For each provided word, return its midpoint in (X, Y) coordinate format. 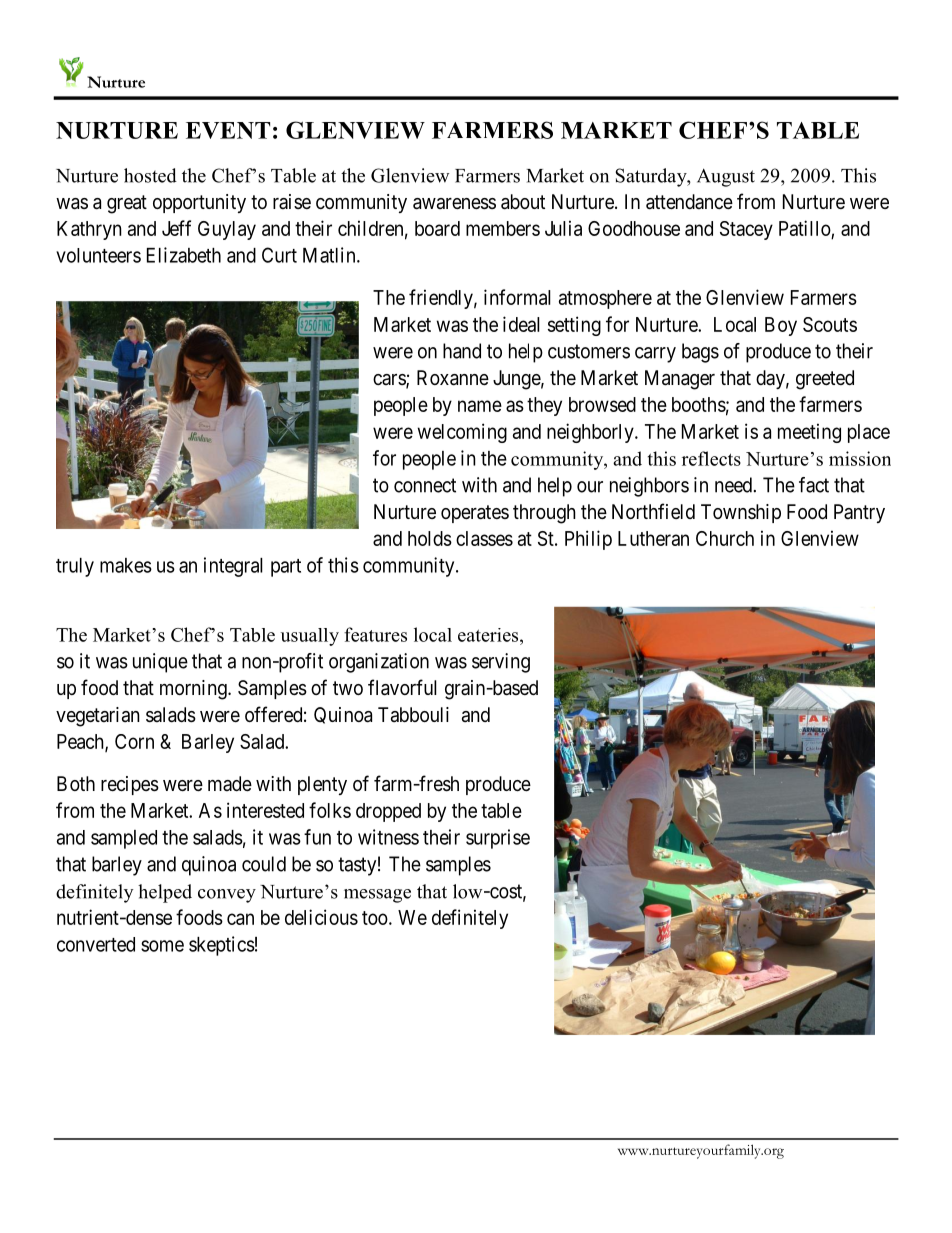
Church (725, 538)
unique (160, 663)
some (162, 946)
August (726, 177)
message (377, 896)
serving (501, 663)
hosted (150, 175)
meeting (809, 433)
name (480, 406)
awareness (454, 204)
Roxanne (453, 378)
